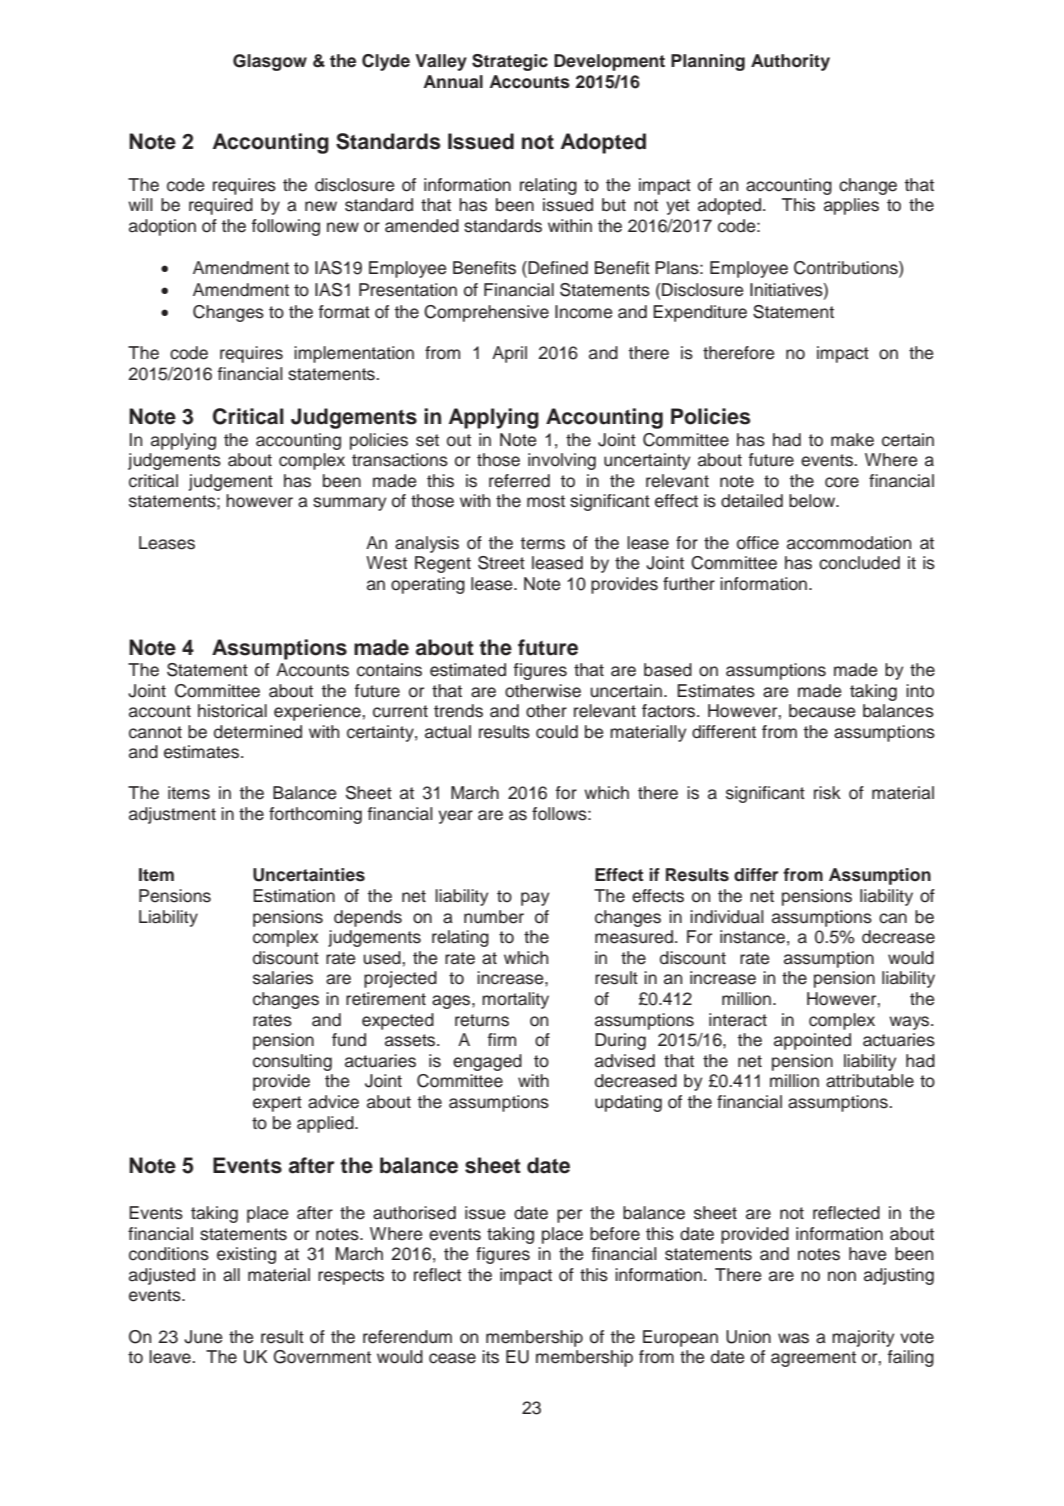  What do you see at coordinates (203, 1337) in the image?
I see `June` at bounding box center [203, 1337].
